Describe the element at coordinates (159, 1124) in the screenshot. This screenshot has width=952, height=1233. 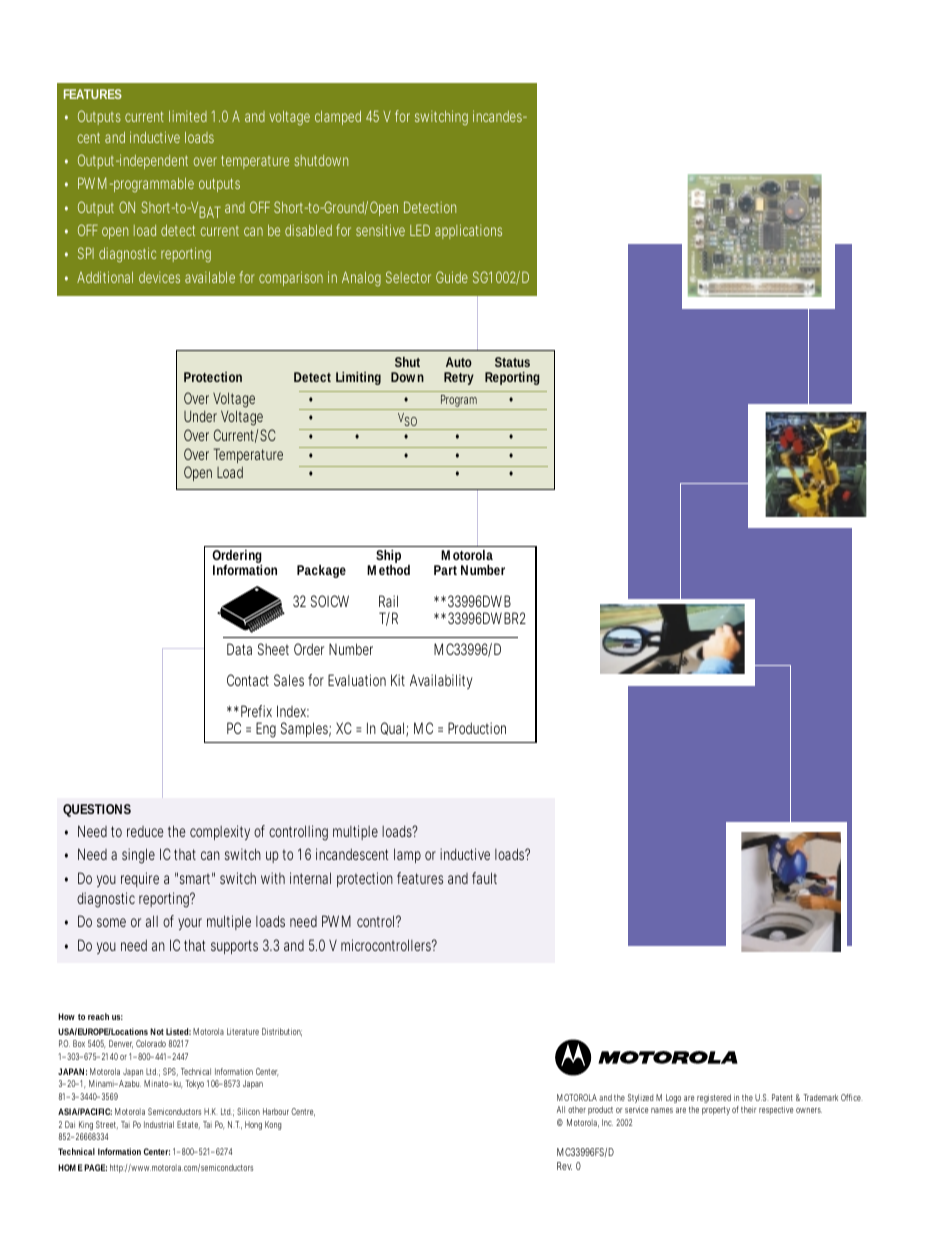
I see `Industrial` at that location.
